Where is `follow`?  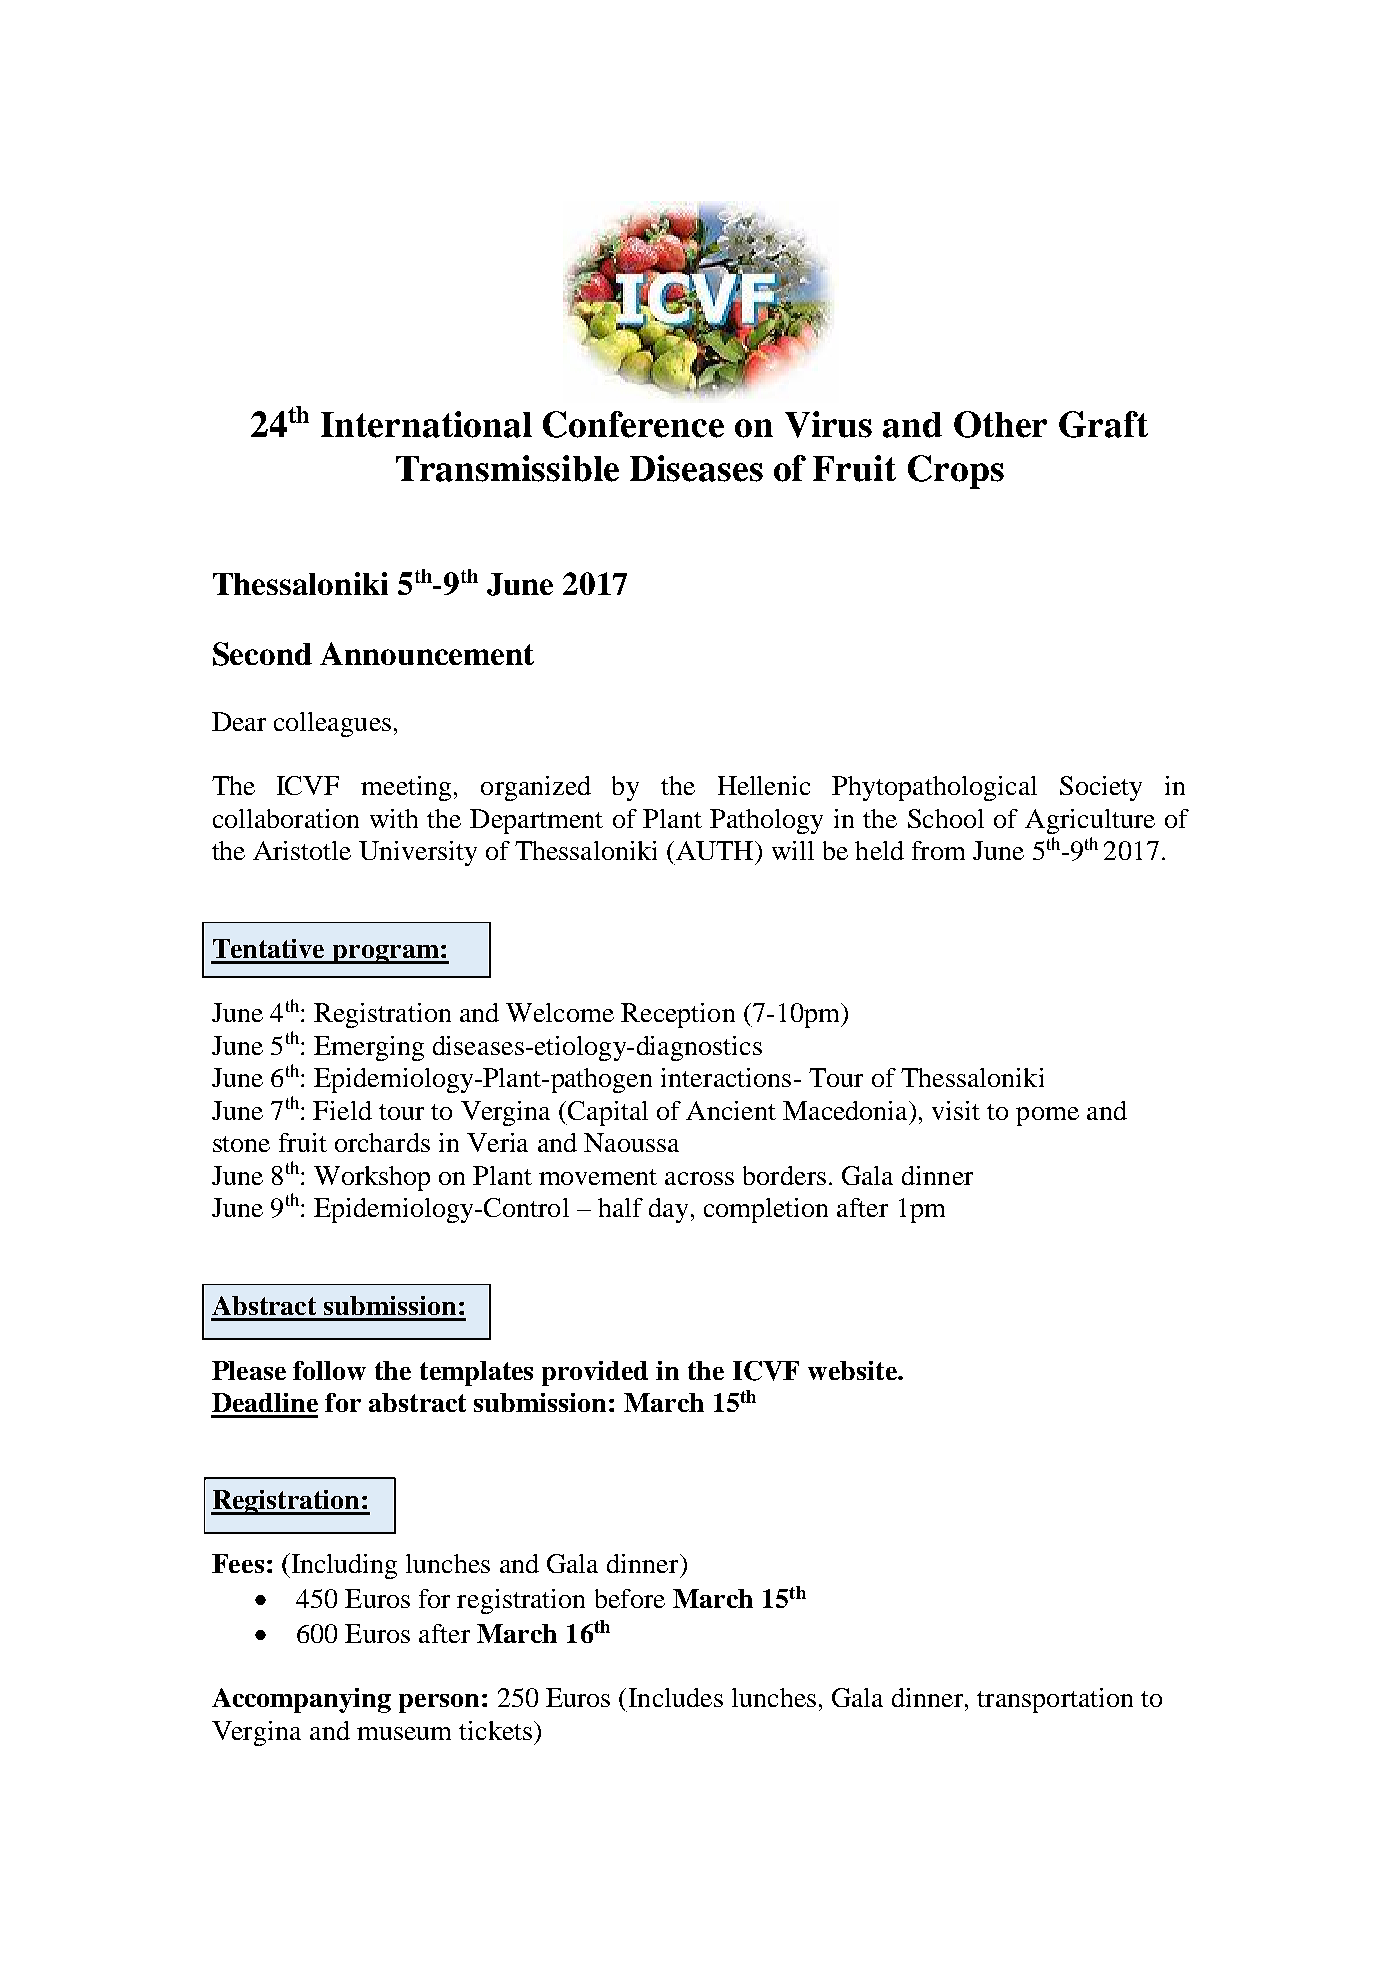 follow is located at coordinates (329, 1370).
